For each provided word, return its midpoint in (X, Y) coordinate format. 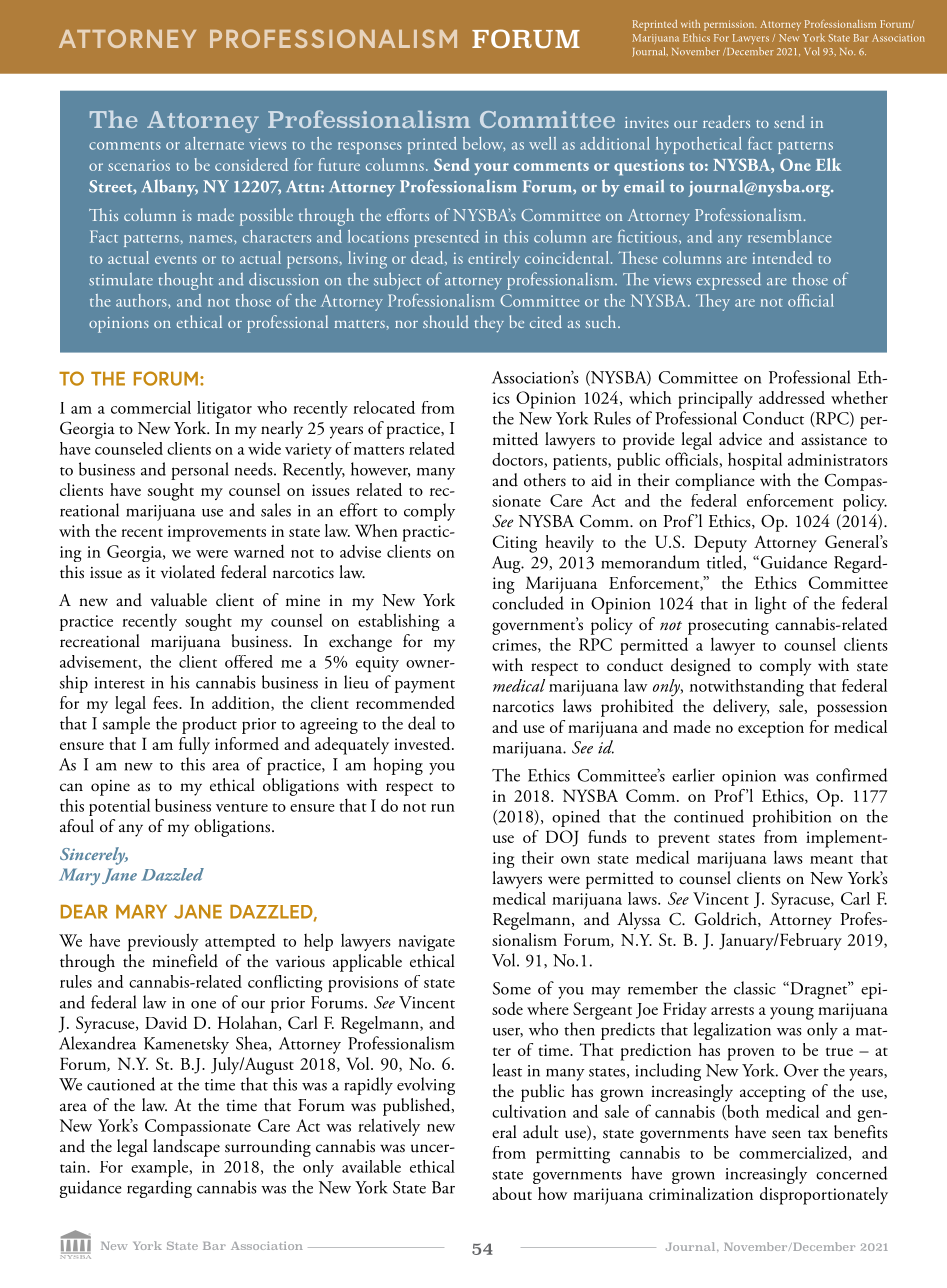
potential (119, 807)
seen (786, 1134)
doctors (518, 460)
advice (740, 439)
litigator (224, 410)
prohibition (791, 818)
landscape (186, 1148)
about (512, 1193)
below (484, 144)
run (443, 808)
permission (730, 25)
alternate (214, 143)
